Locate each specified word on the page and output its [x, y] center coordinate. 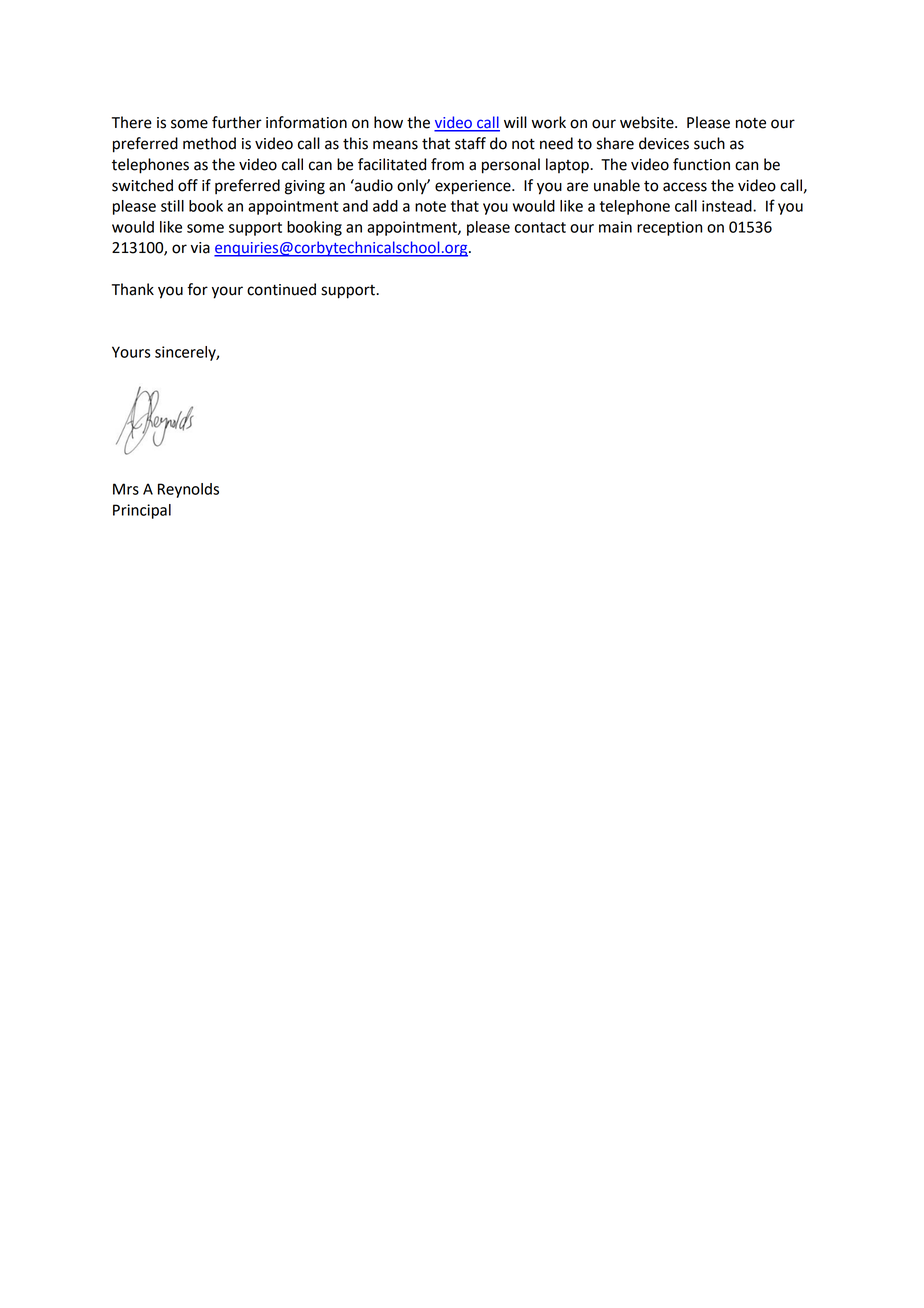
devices [664, 143]
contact [540, 227]
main [615, 227]
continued [281, 289]
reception [669, 228]
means [395, 145]
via [200, 248]
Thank [133, 289]
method [209, 143]
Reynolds [188, 490]
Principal [142, 511]
